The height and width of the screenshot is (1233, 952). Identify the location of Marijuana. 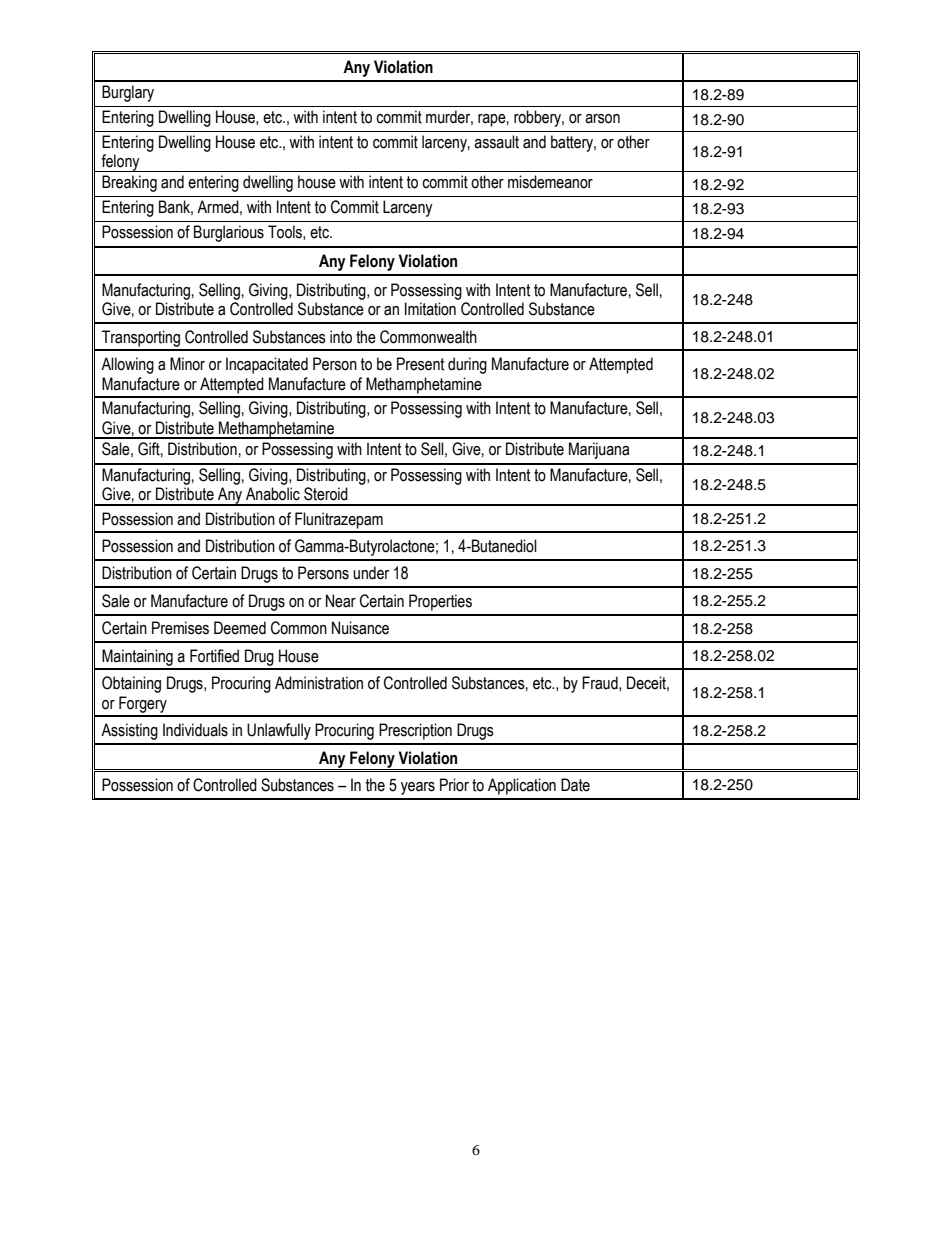
(599, 450).
